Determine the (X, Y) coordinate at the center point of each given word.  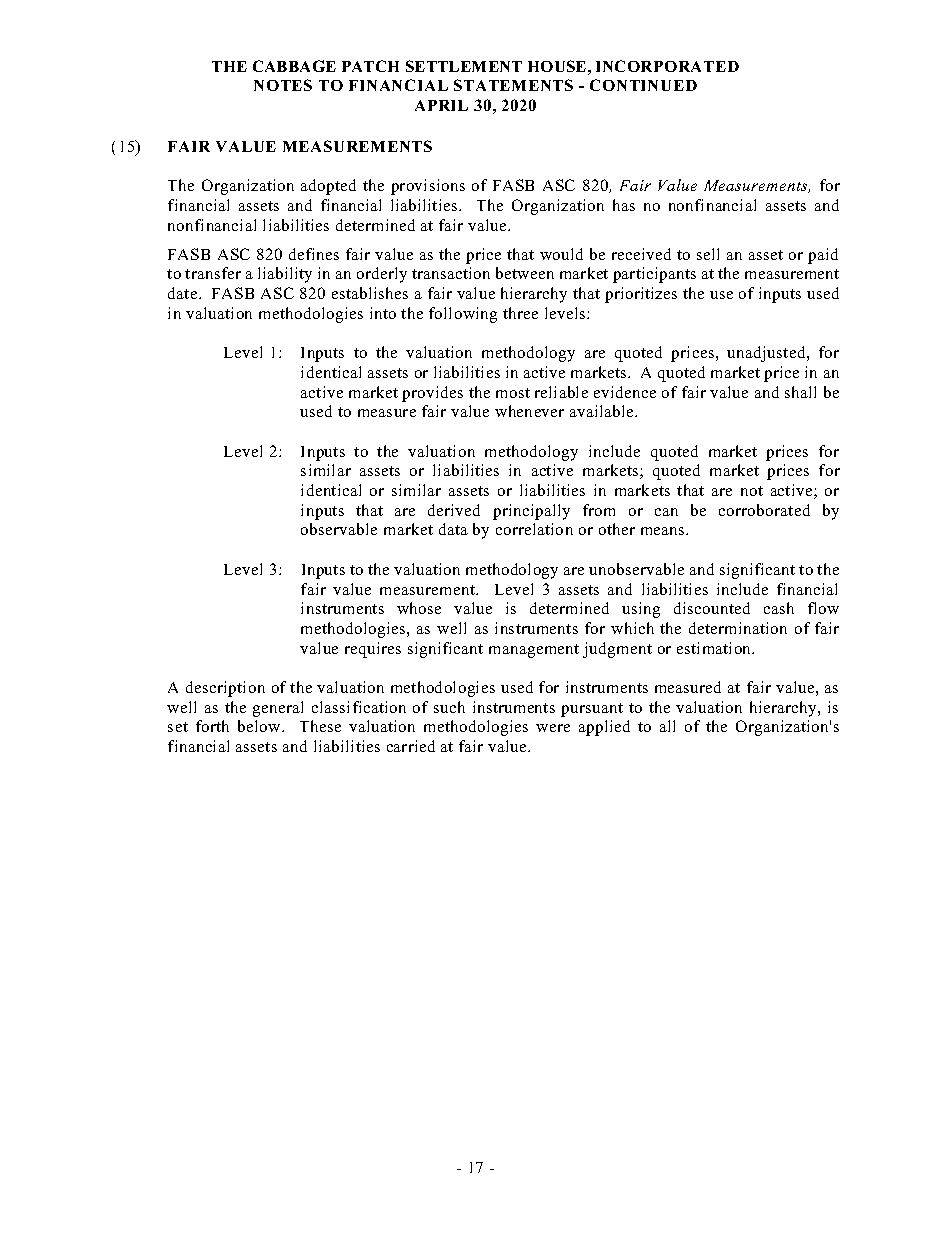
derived (454, 510)
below (260, 726)
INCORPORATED (667, 66)
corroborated (764, 510)
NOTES (283, 85)
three (520, 313)
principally (531, 512)
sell (708, 254)
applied (604, 728)
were (553, 728)
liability (285, 275)
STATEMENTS (513, 85)
